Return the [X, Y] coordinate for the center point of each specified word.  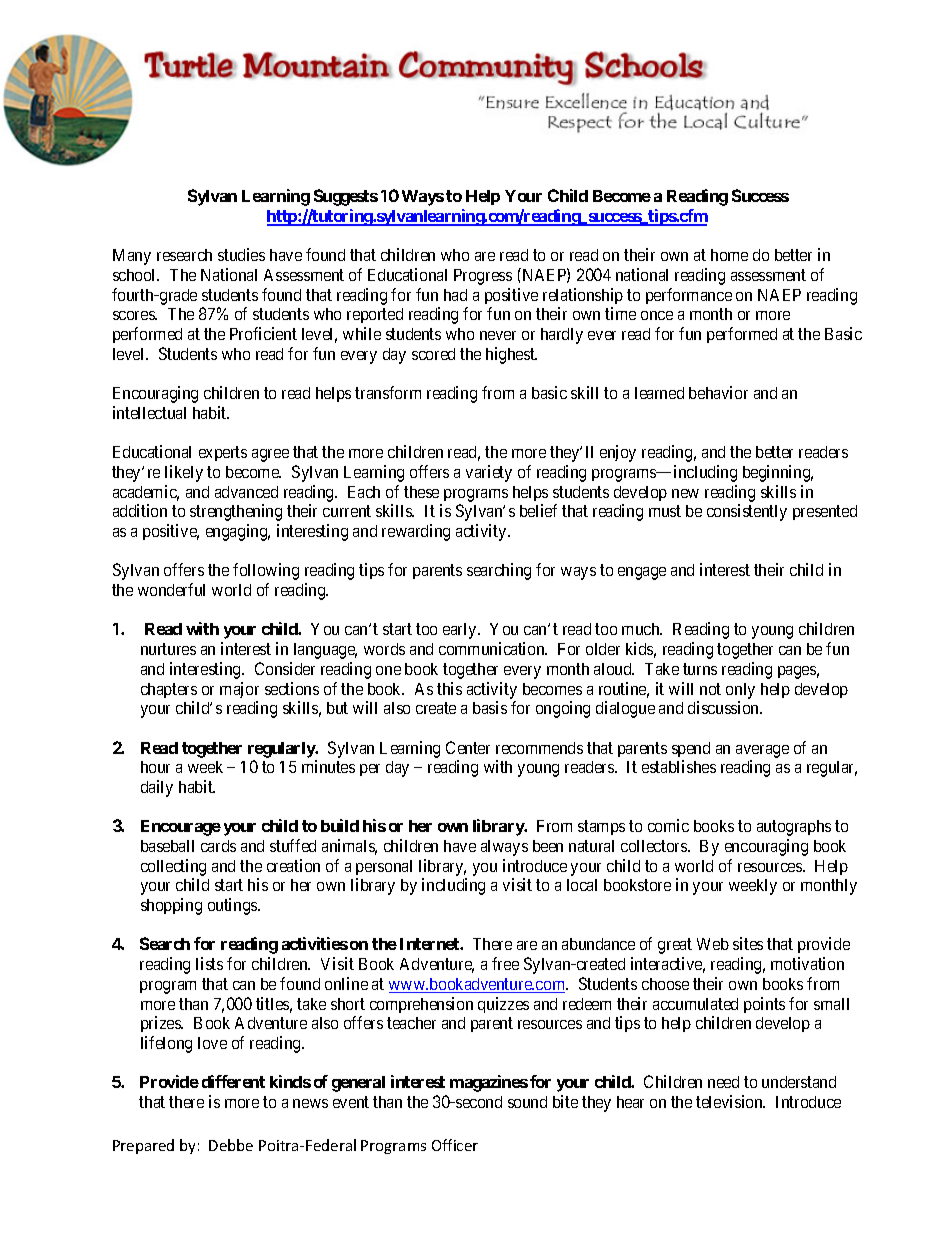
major [239, 690]
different [233, 1081]
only [740, 691]
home [729, 255]
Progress [483, 277]
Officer [455, 1145]
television [730, 1101]
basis [490, 707]
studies [241, 254]
